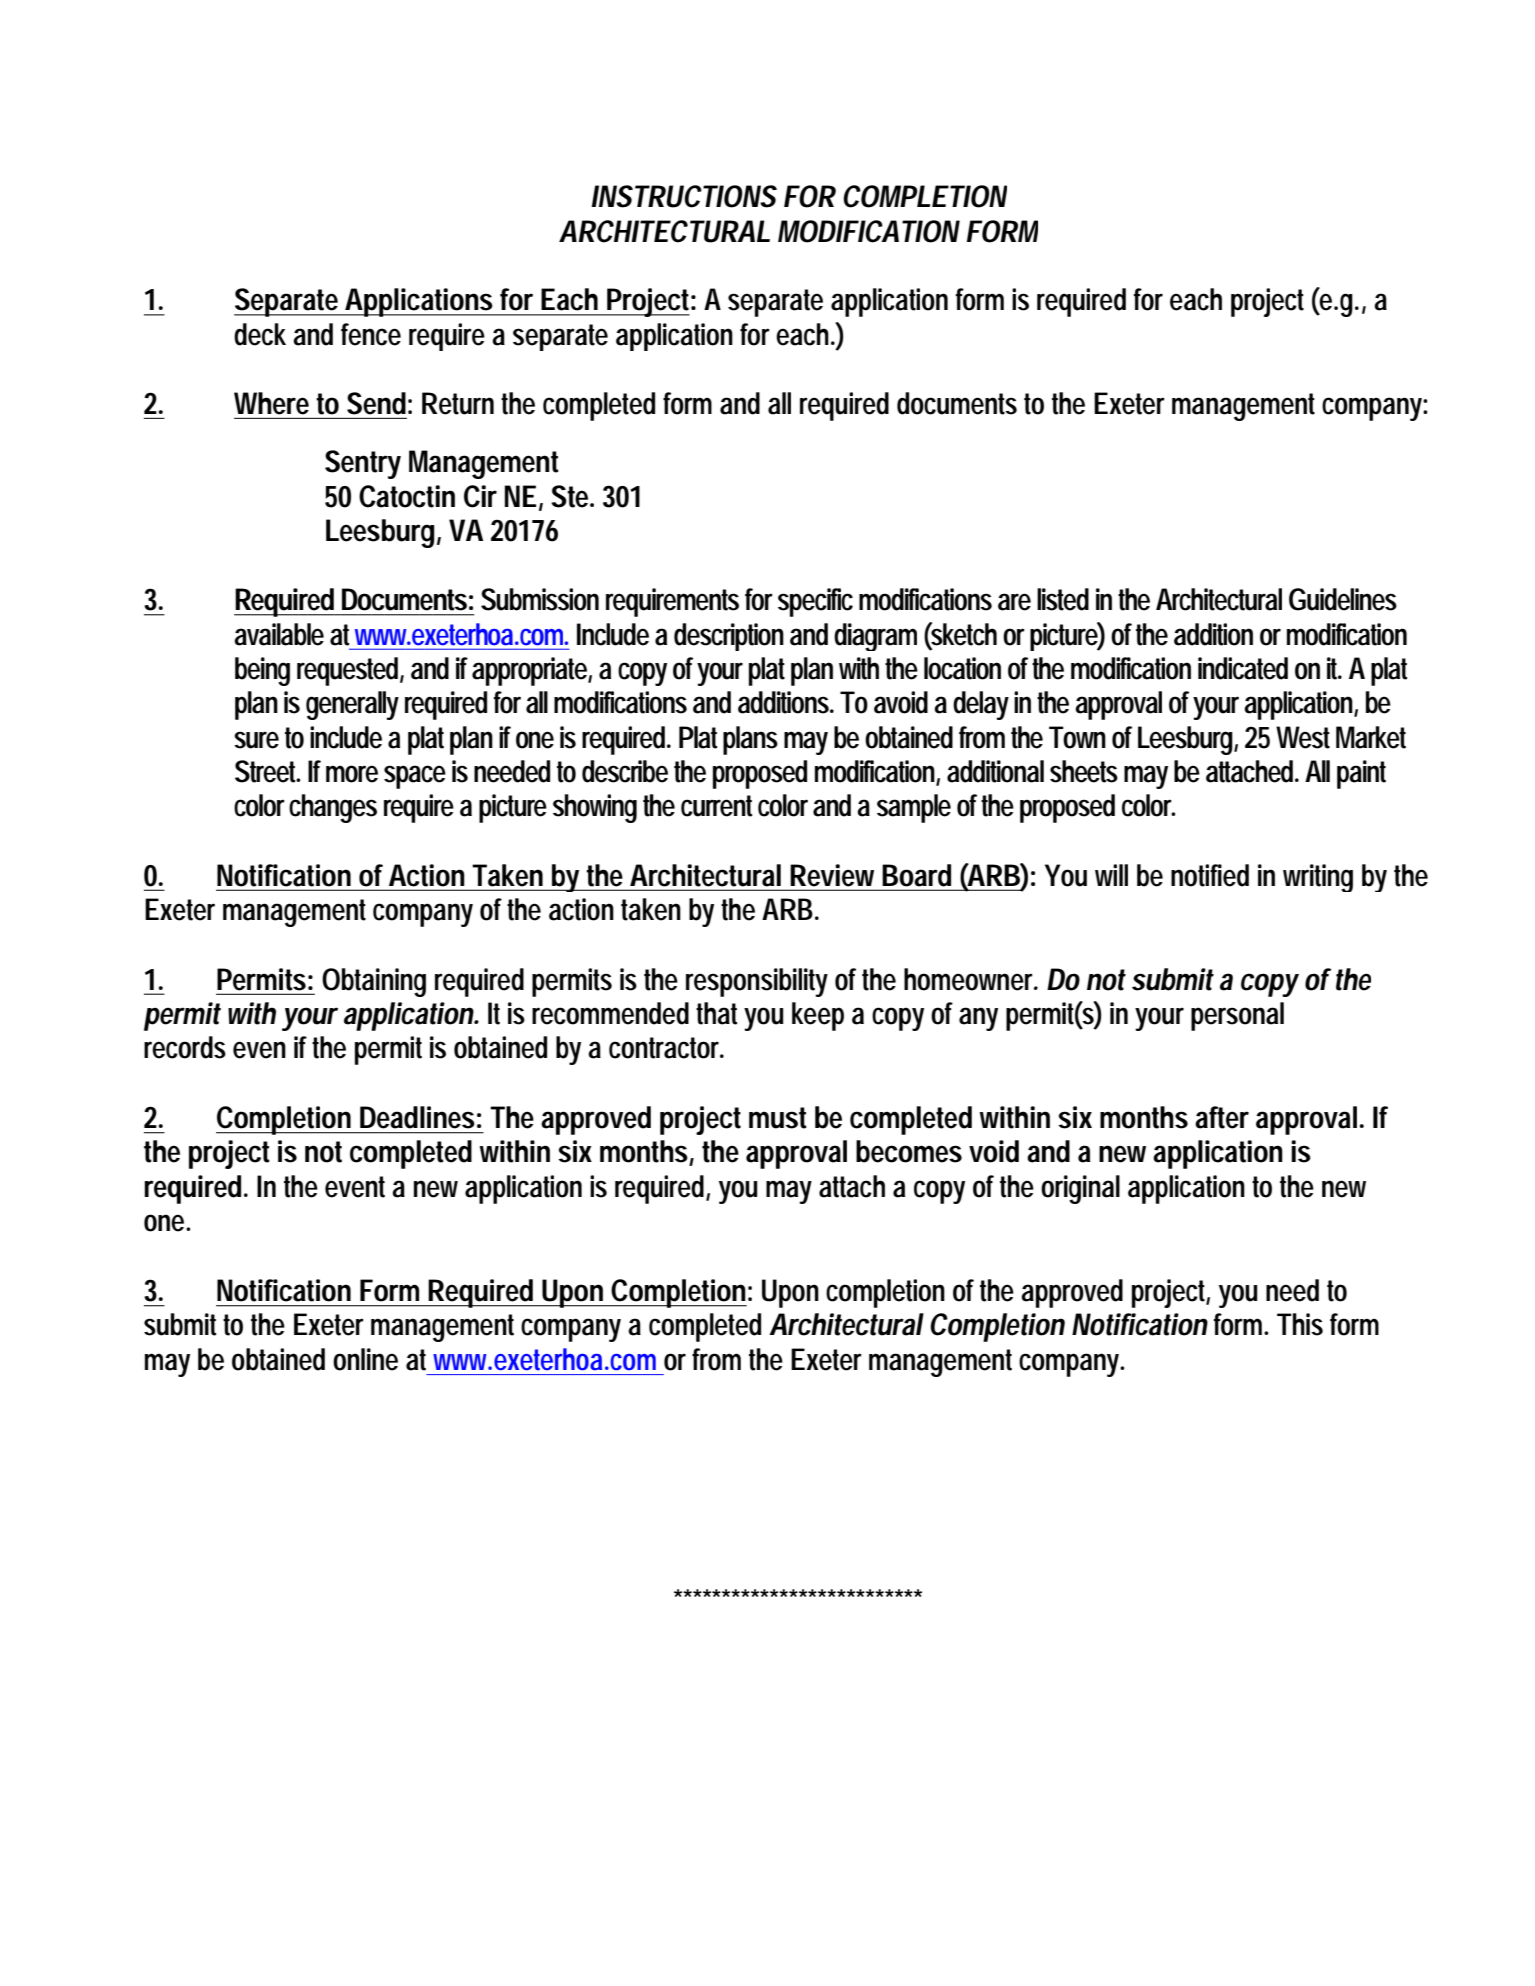  What do you see at coordinates (374, 982) in the document?
I see `Obtaining` at bounding box center [374, 982].
